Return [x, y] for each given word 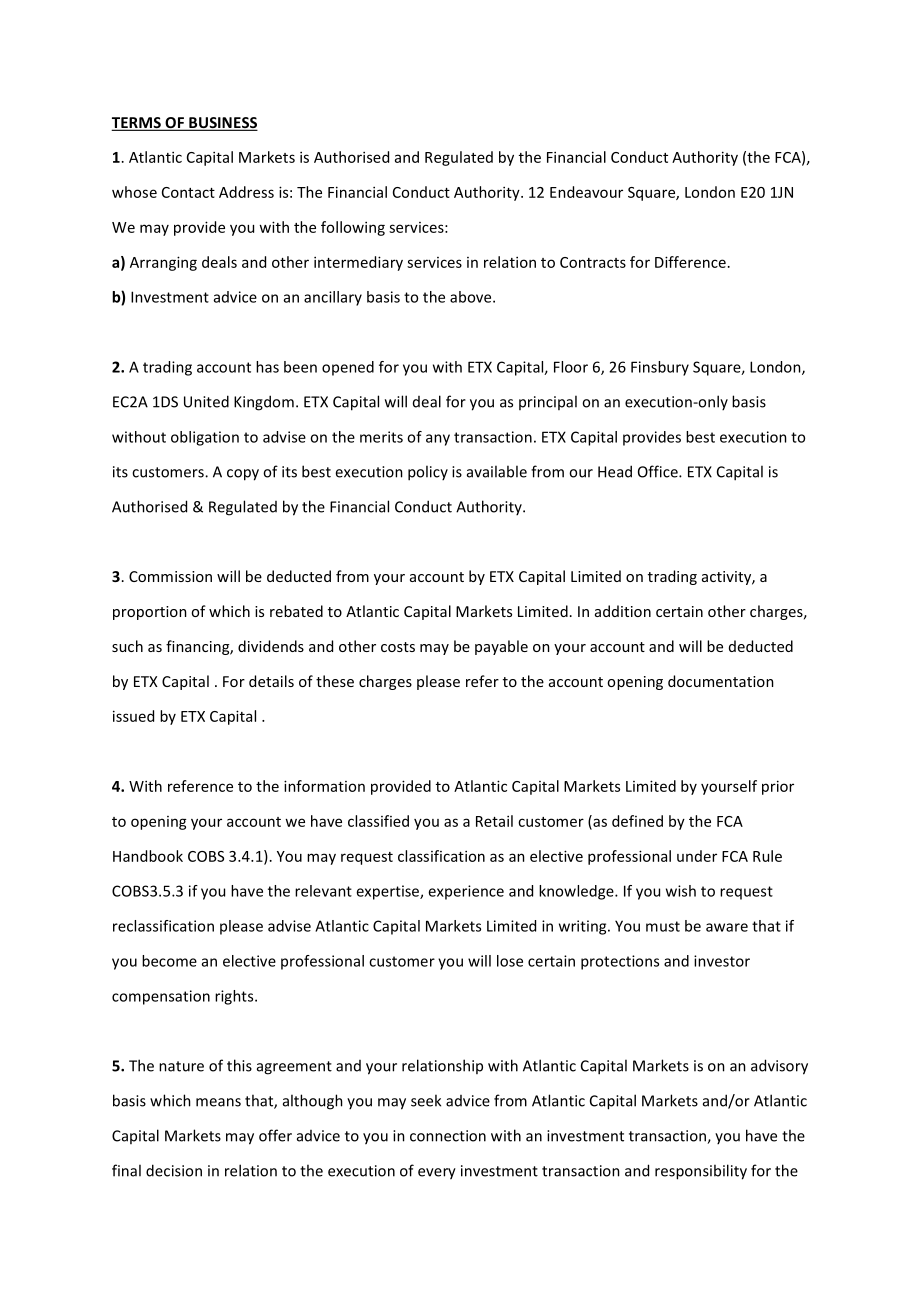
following [353, 228]
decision [174, 1170]
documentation [721, 681]
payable [501, 647]
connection [448, 1136]
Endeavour [586, 192]
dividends [271, 646]
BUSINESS [222, 124]
